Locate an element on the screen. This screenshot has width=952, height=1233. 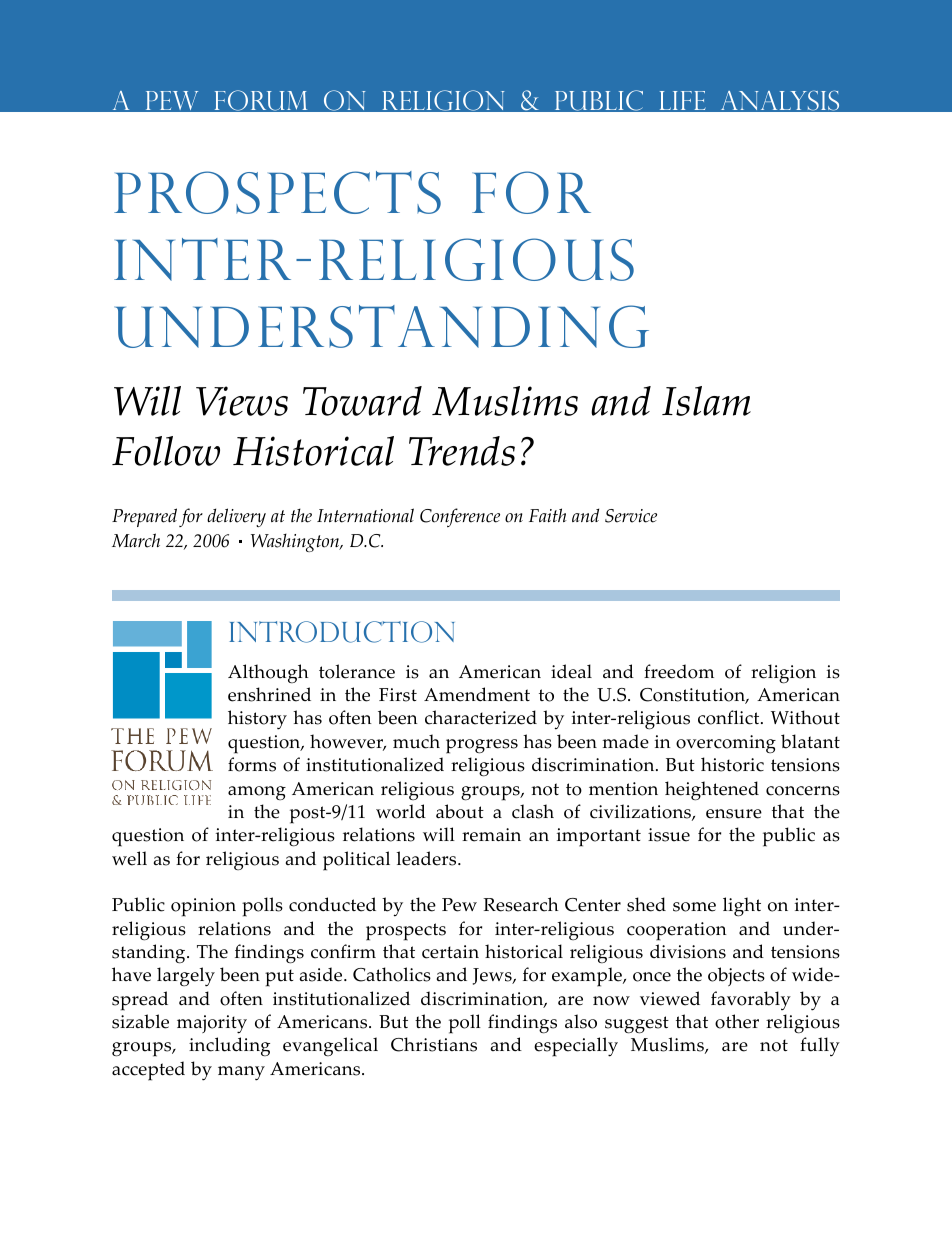
Christians is located at coordinates (434, 1044).
